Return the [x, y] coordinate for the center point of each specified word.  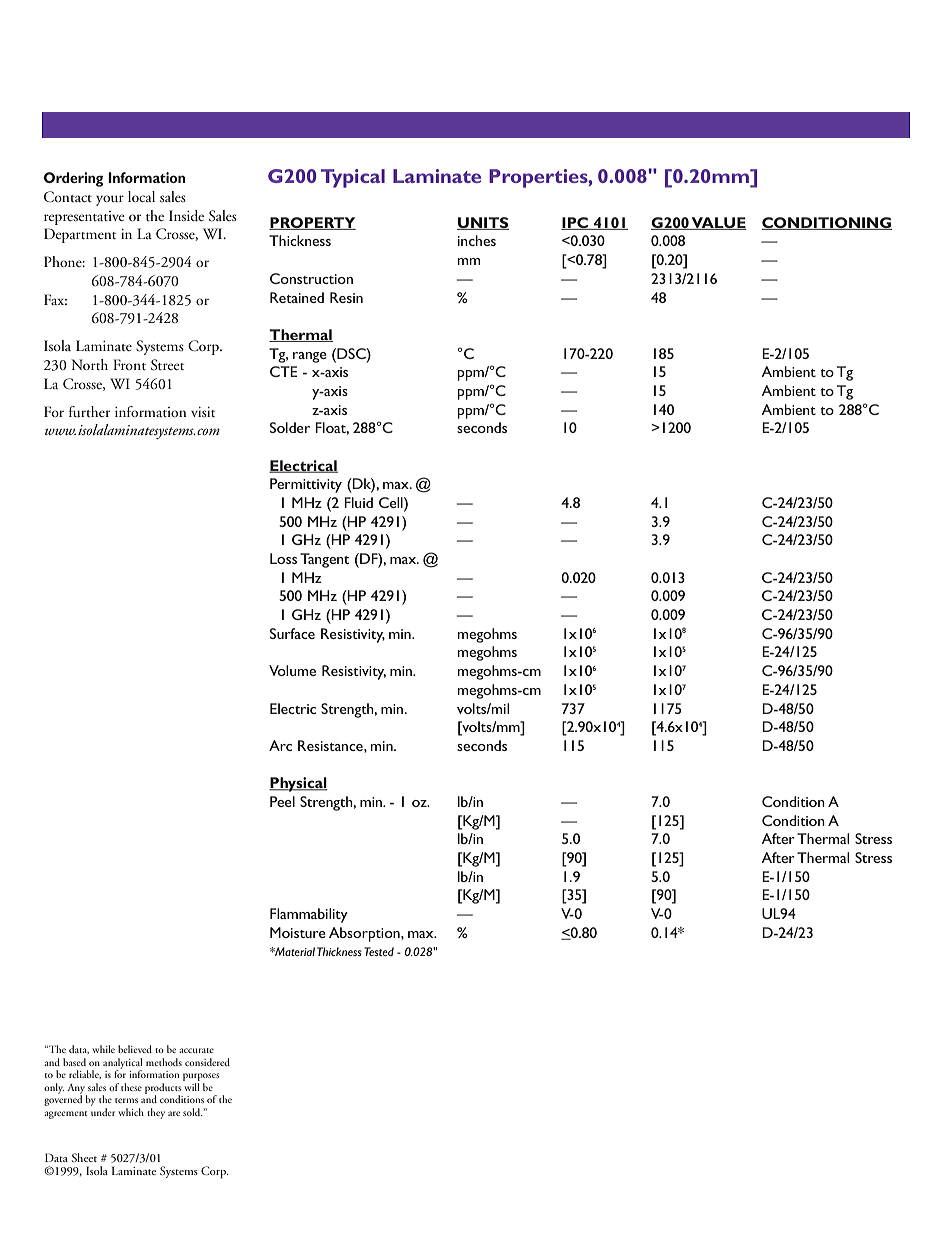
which [131, 1112]
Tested [379, 951]
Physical [298, 784]
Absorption [365, 934]
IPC [575, 223]
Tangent [324, 560]
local [141, 196]
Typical [353, 178]
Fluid [358, 502]
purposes [201, 1077]
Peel [282, 801]
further [89, 411]
